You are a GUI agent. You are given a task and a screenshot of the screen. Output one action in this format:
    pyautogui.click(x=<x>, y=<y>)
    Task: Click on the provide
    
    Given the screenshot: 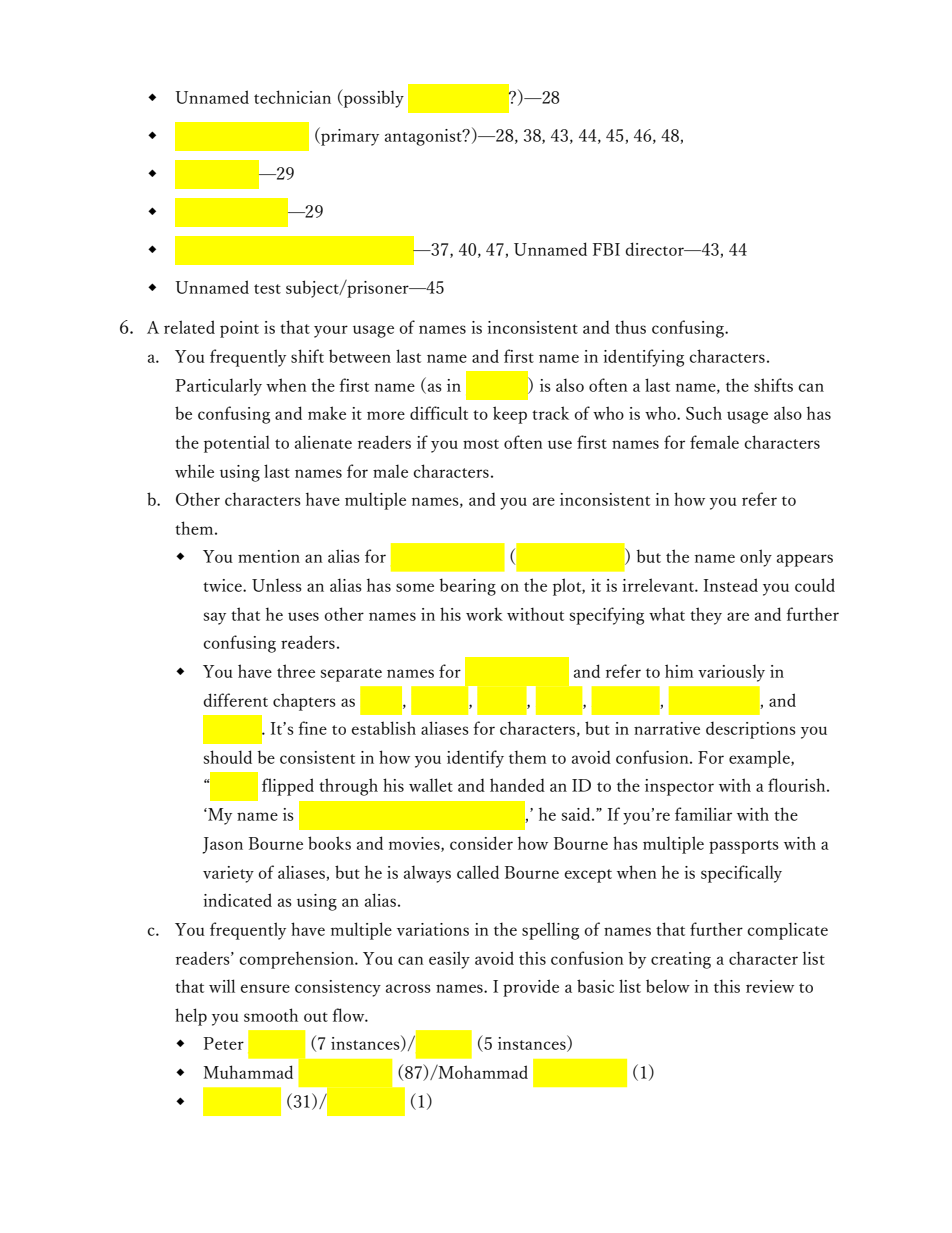 What is the action you would take?
    pyautogui.click(x=531, y=988)
